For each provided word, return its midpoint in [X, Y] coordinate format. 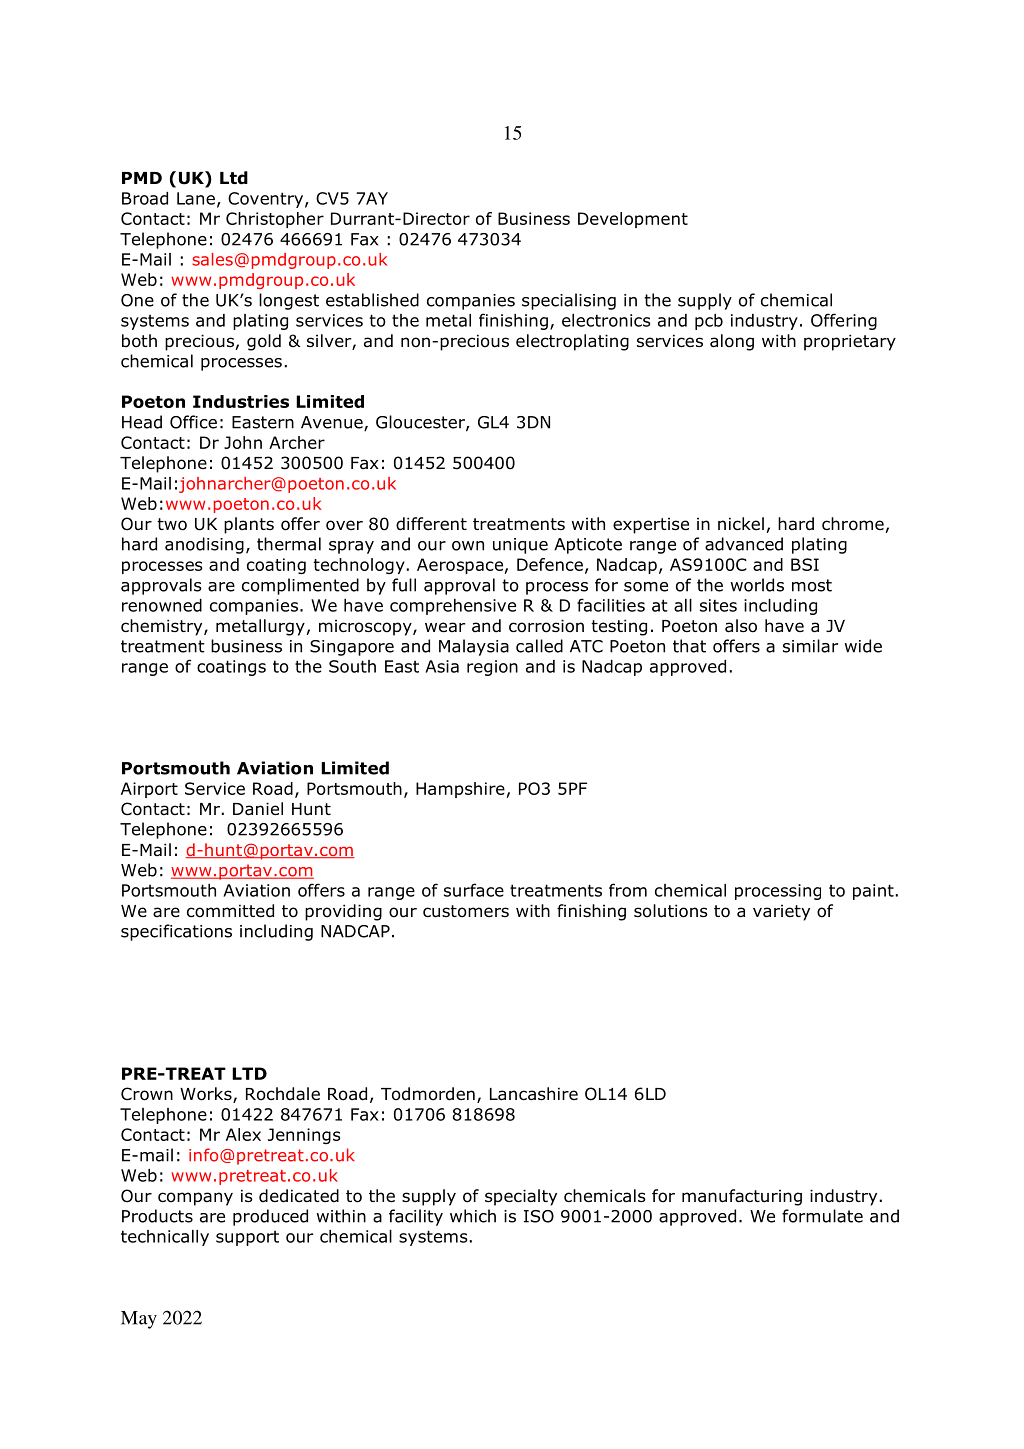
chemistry [163, 627]
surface [474, 890]
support [247, 1238]
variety [781, 912]
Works [207, 1095]
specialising [569, 301]
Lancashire [534, 1094]
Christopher [275, 220]
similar [810, 646]
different [431, 524]
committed [230, 911]
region [492, 668]
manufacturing [742, 1197]
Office [193, 422]
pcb [709, 322]
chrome [853, 524]
